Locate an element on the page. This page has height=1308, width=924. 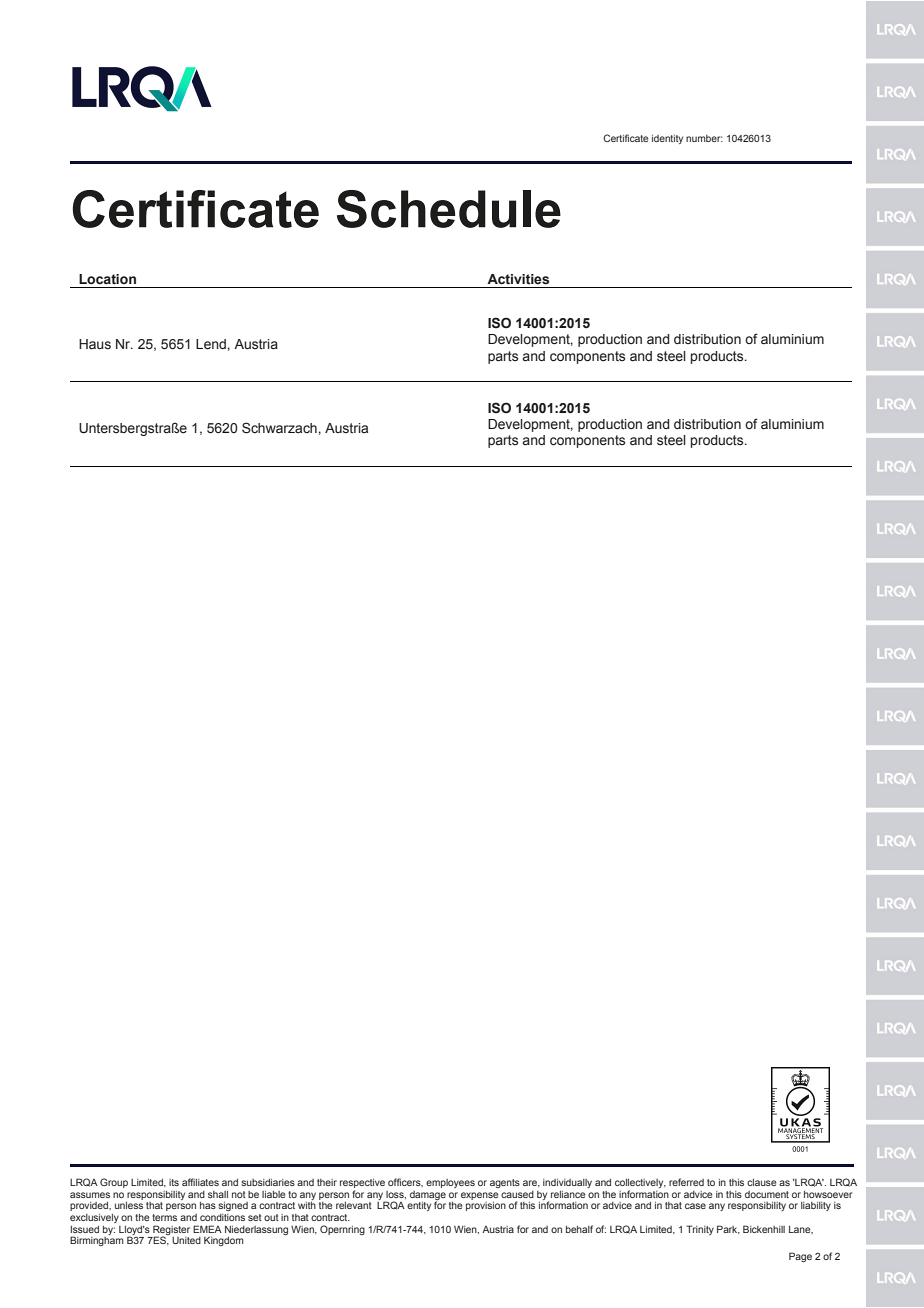
its is located at coordinates (174, 1182).
